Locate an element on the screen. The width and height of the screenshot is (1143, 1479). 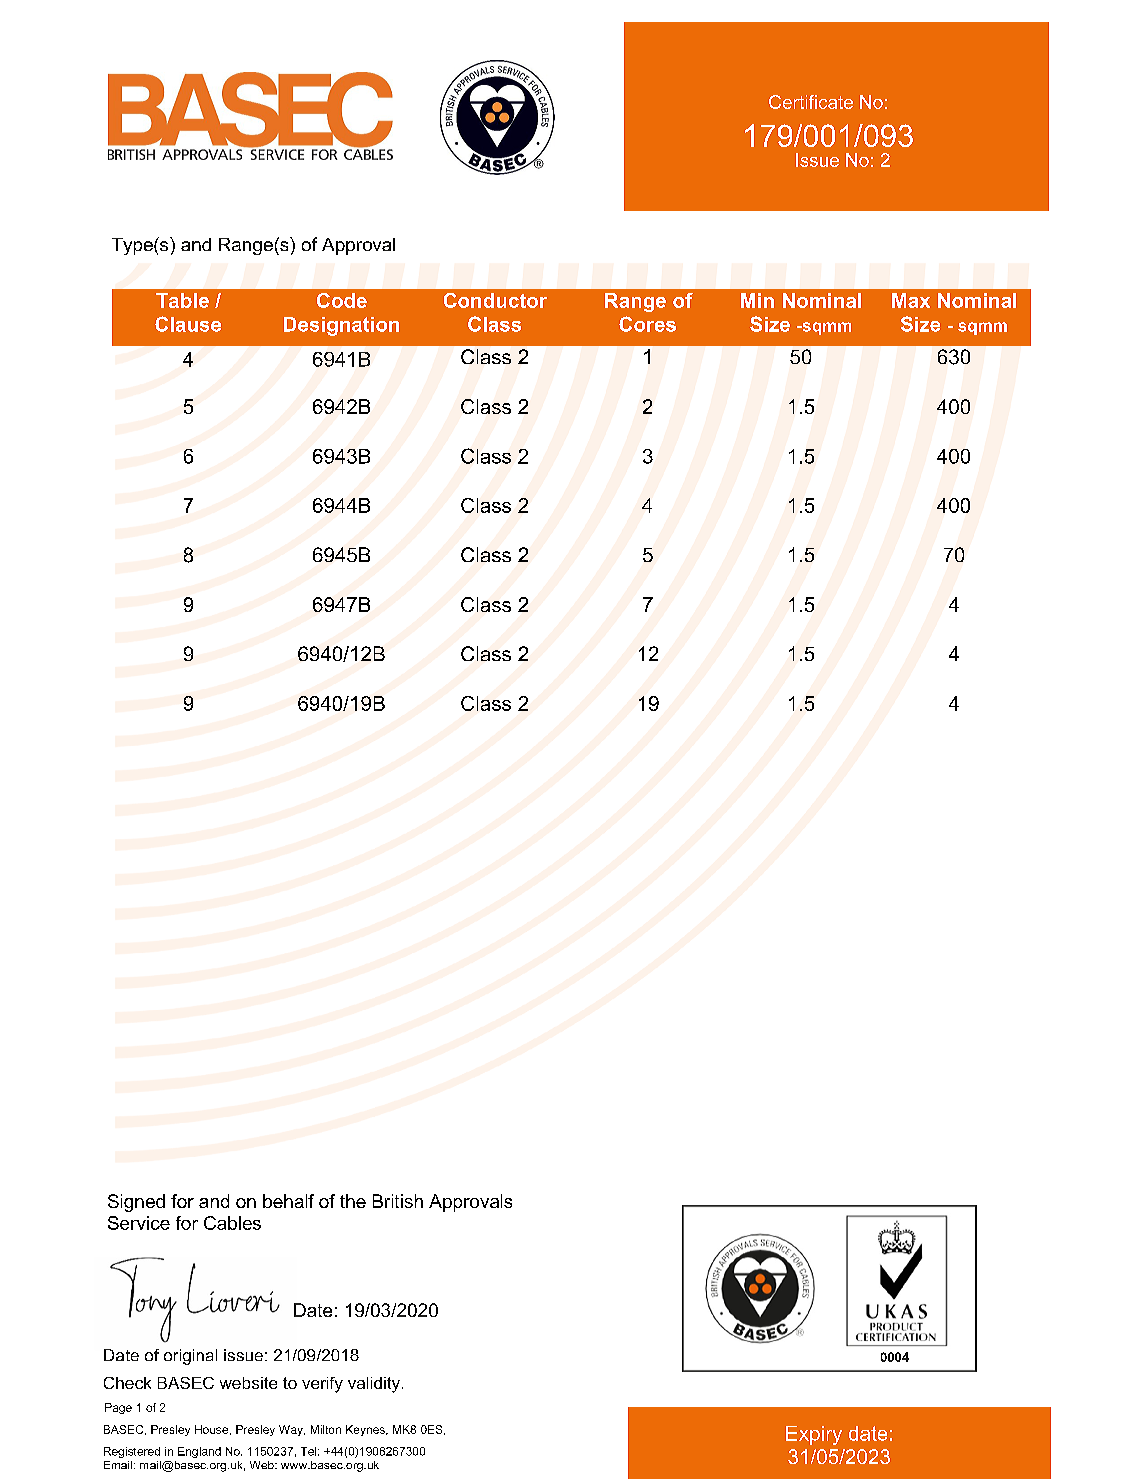
website is located at coordinates (248, 1383).
